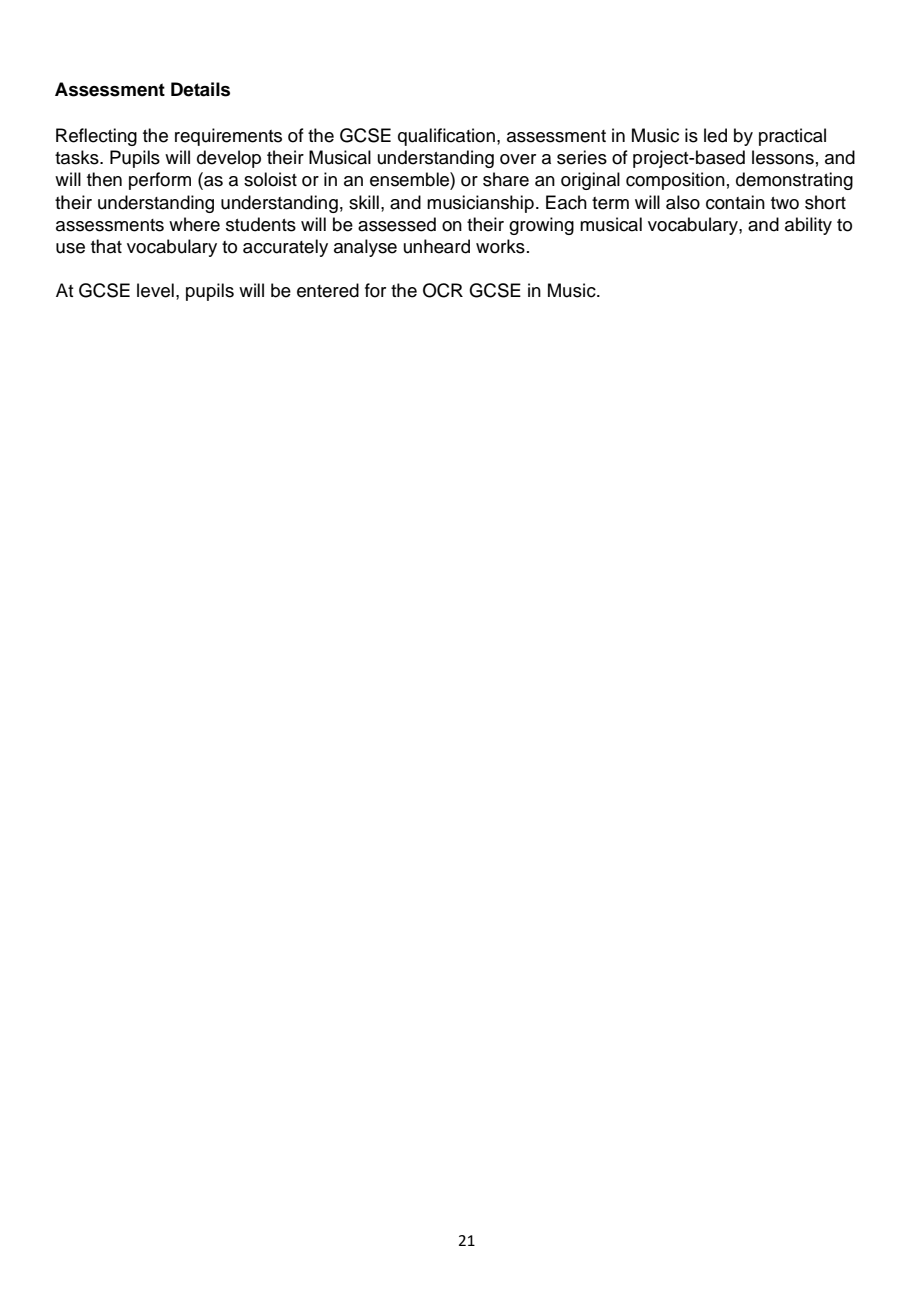  What do you see at coordinates (155, 290) in the screenshot?
I see `level` at bounding box center [155, 290].
